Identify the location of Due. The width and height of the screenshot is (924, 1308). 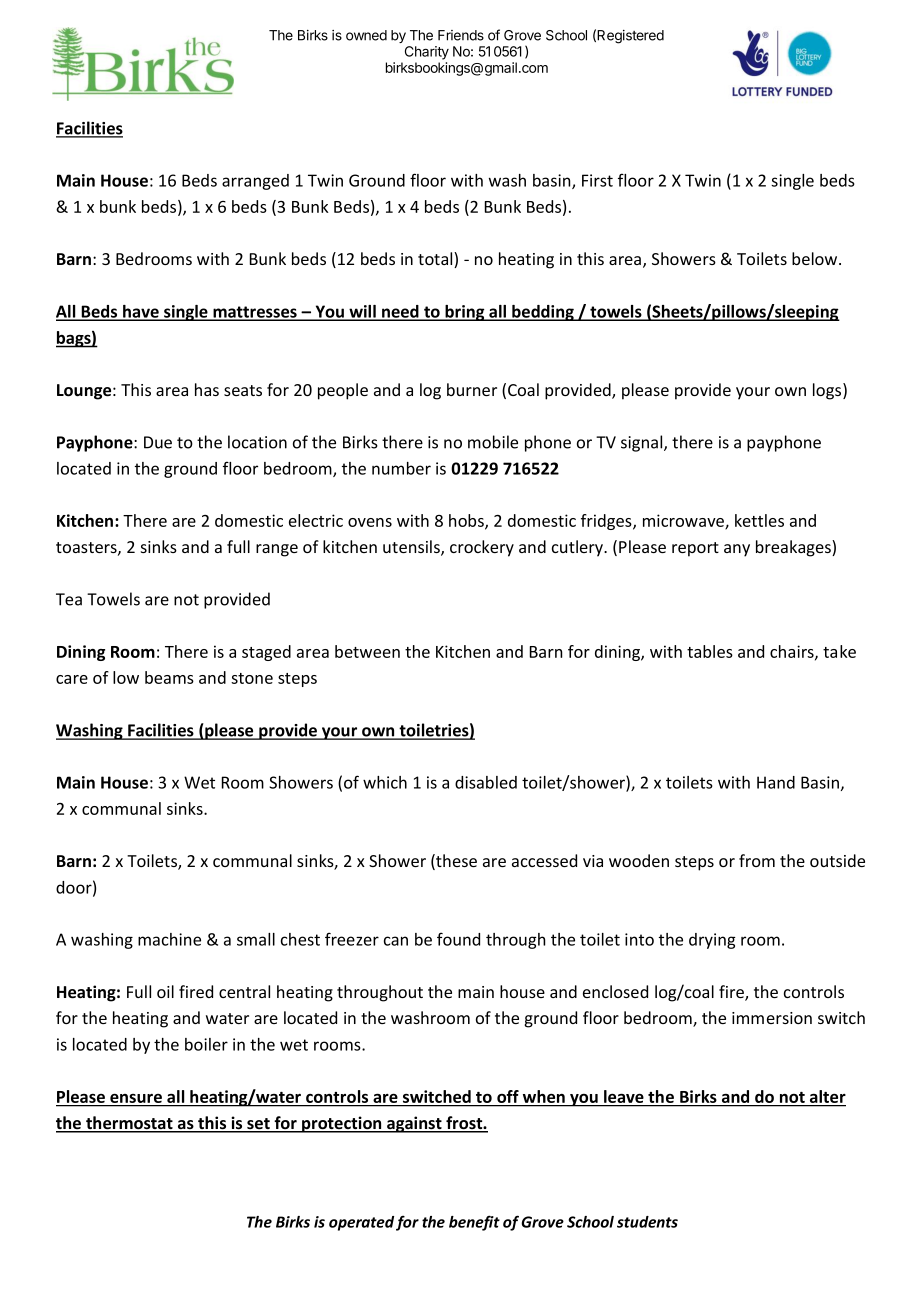
(158, 442).
